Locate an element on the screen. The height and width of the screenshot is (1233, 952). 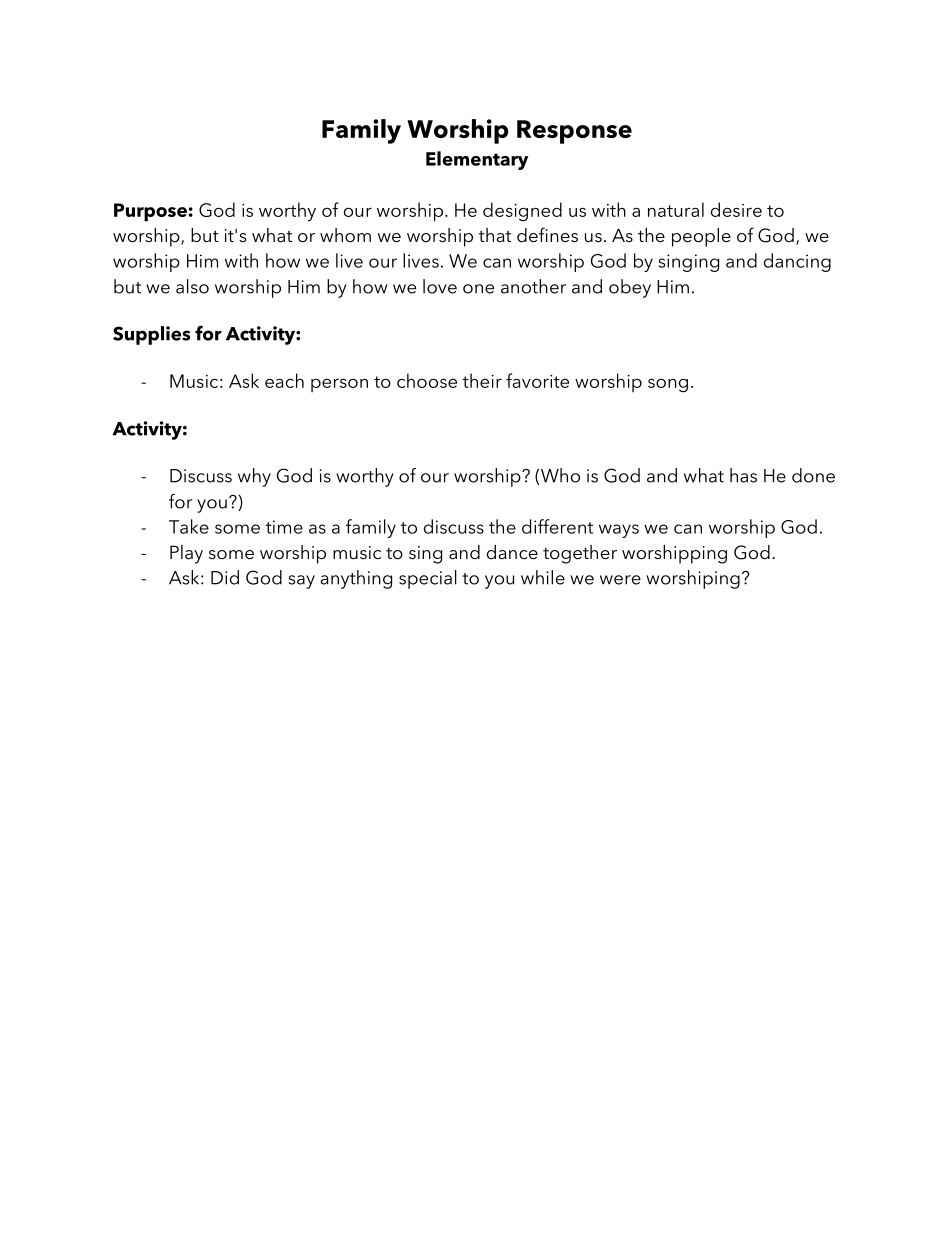
their is located at coordinates (482, 380).
